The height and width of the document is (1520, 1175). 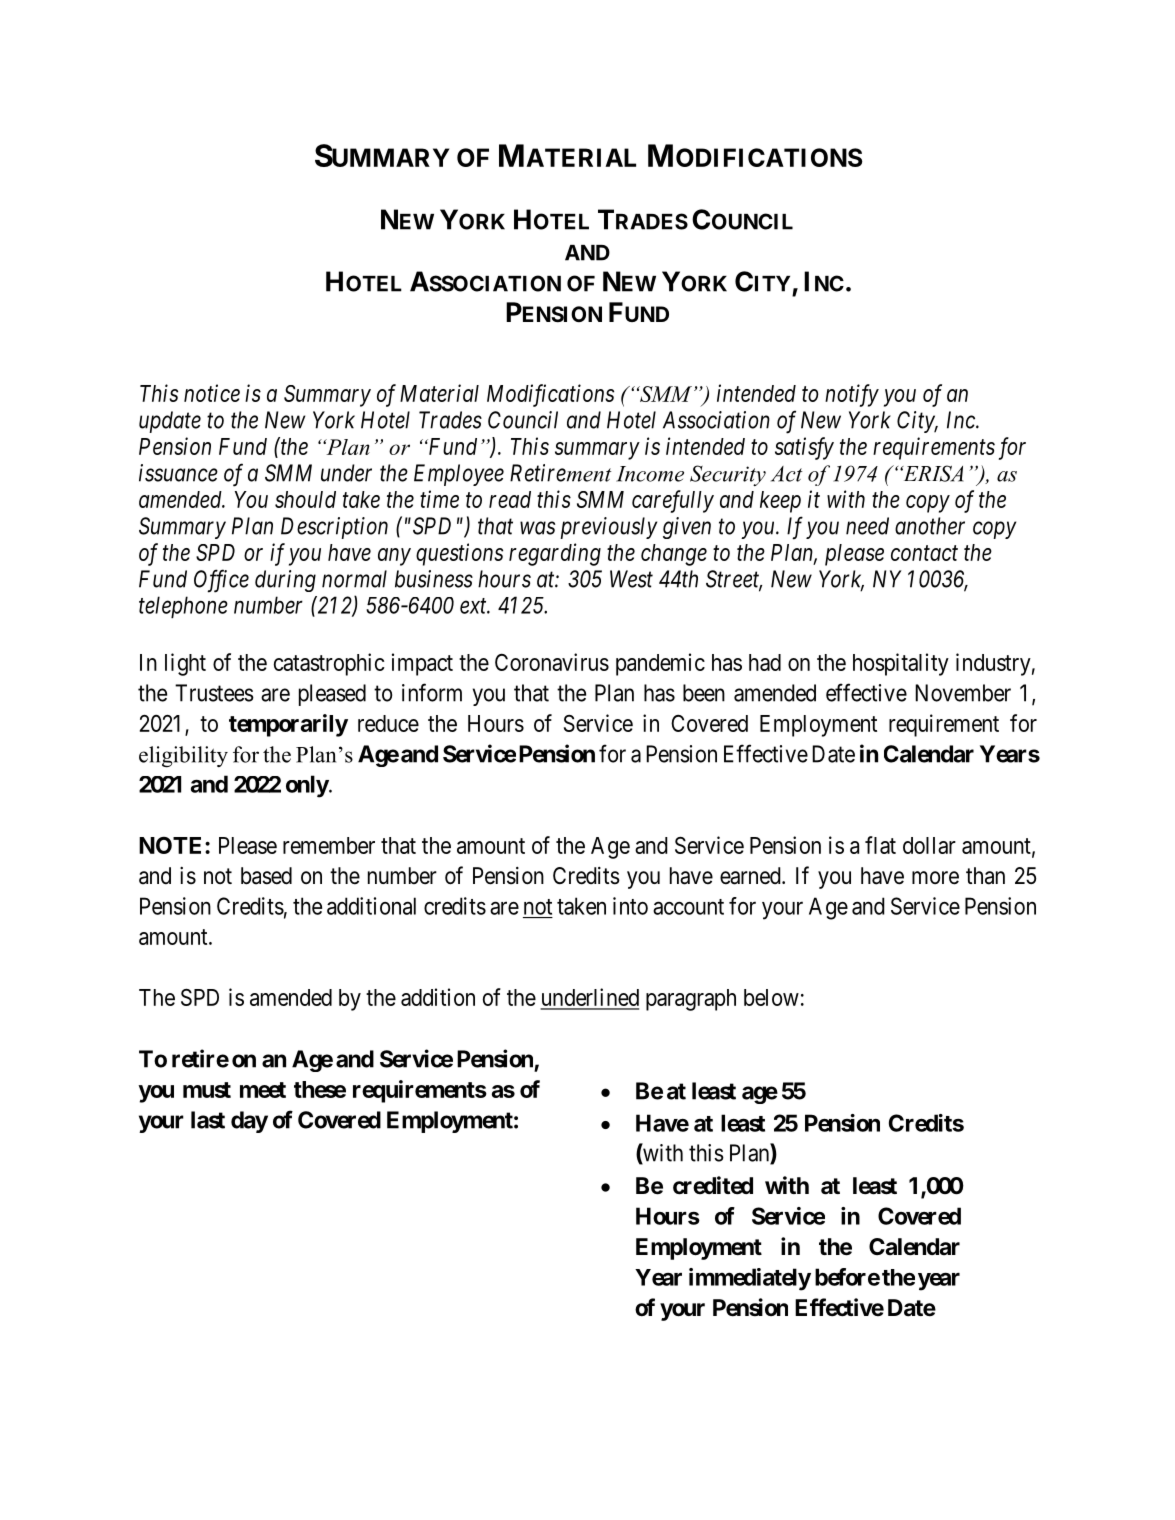 I want to click on into, so click(x=630, y=906).
